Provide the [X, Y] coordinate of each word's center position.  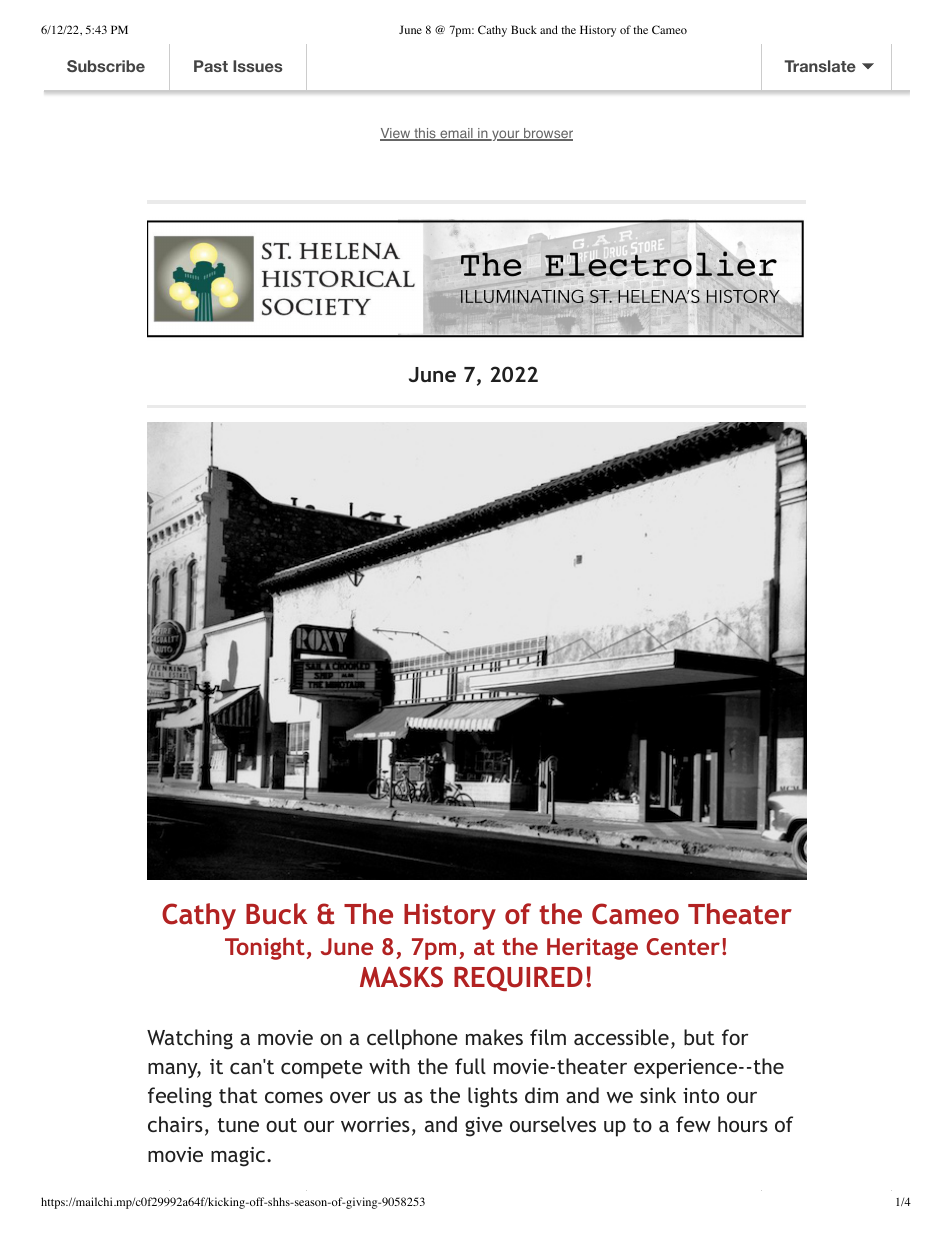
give [484, 1127]
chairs [175, 1124]
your [506, 135]
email [456, 134]
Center [683, 946]
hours [743, 1124]
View [396, 134]
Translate [820, 66]
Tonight [265, 948]
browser [547, 134]
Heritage [592, 949]
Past [211, 66]
